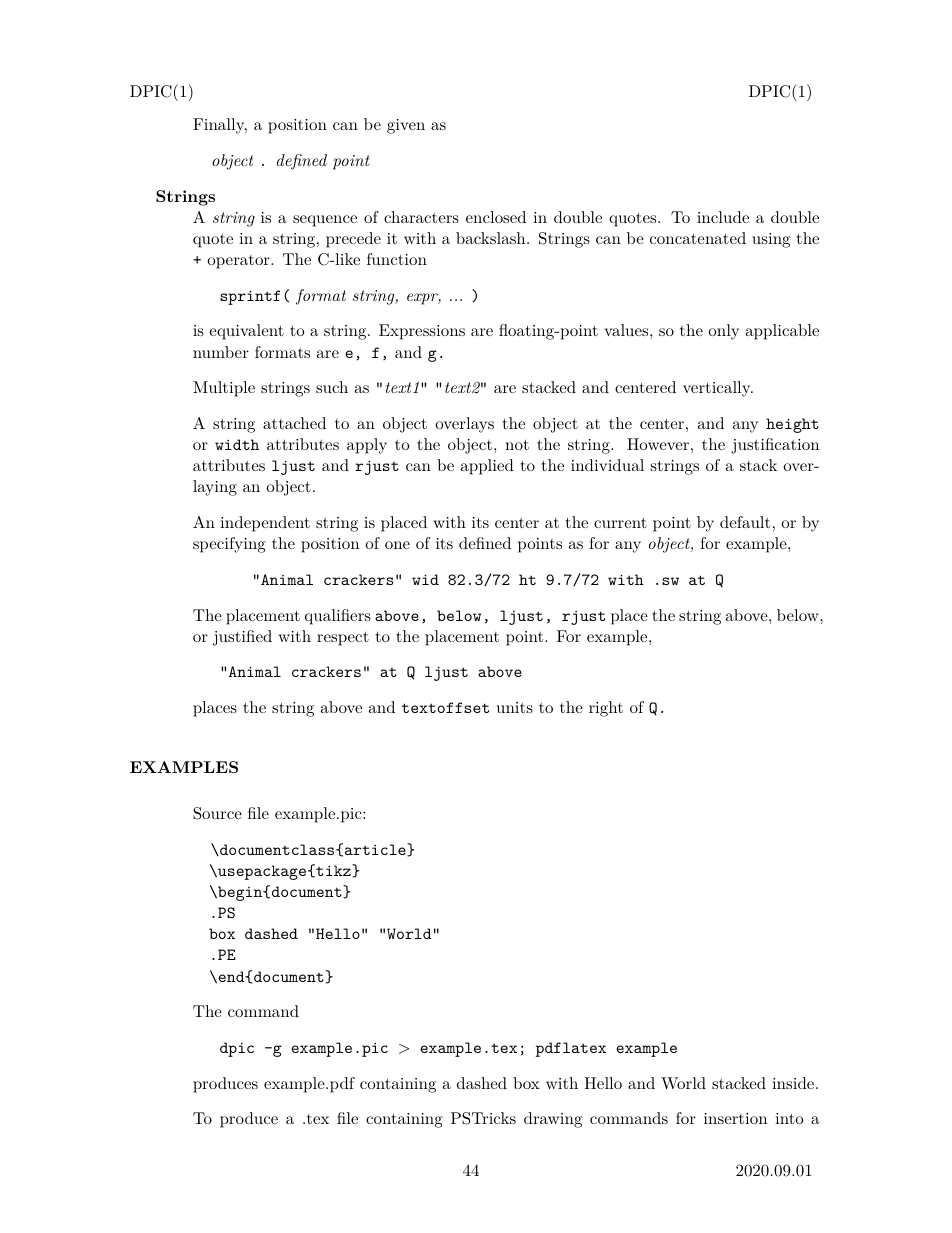  What do you see at coordinates (294, 423) in the document?
I see `attached` at bounding box center [294, 423].
